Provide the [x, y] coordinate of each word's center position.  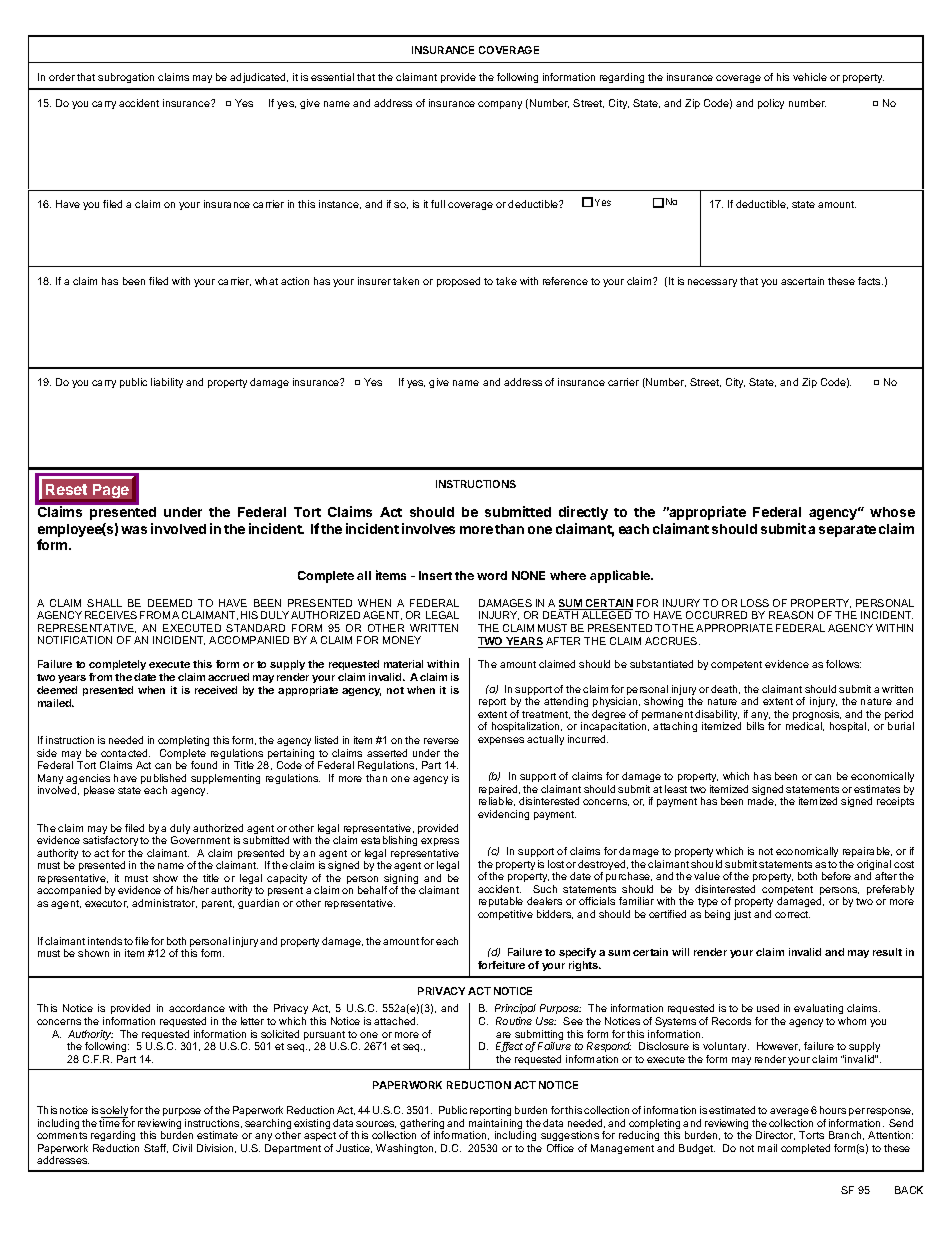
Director [775, 1135]
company [500, 105]
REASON [791, 615]
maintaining [496, 1125]
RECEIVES [111, 615]
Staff [156, 1148]
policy [771, 104]
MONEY [402, 640]
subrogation [126, 78]
